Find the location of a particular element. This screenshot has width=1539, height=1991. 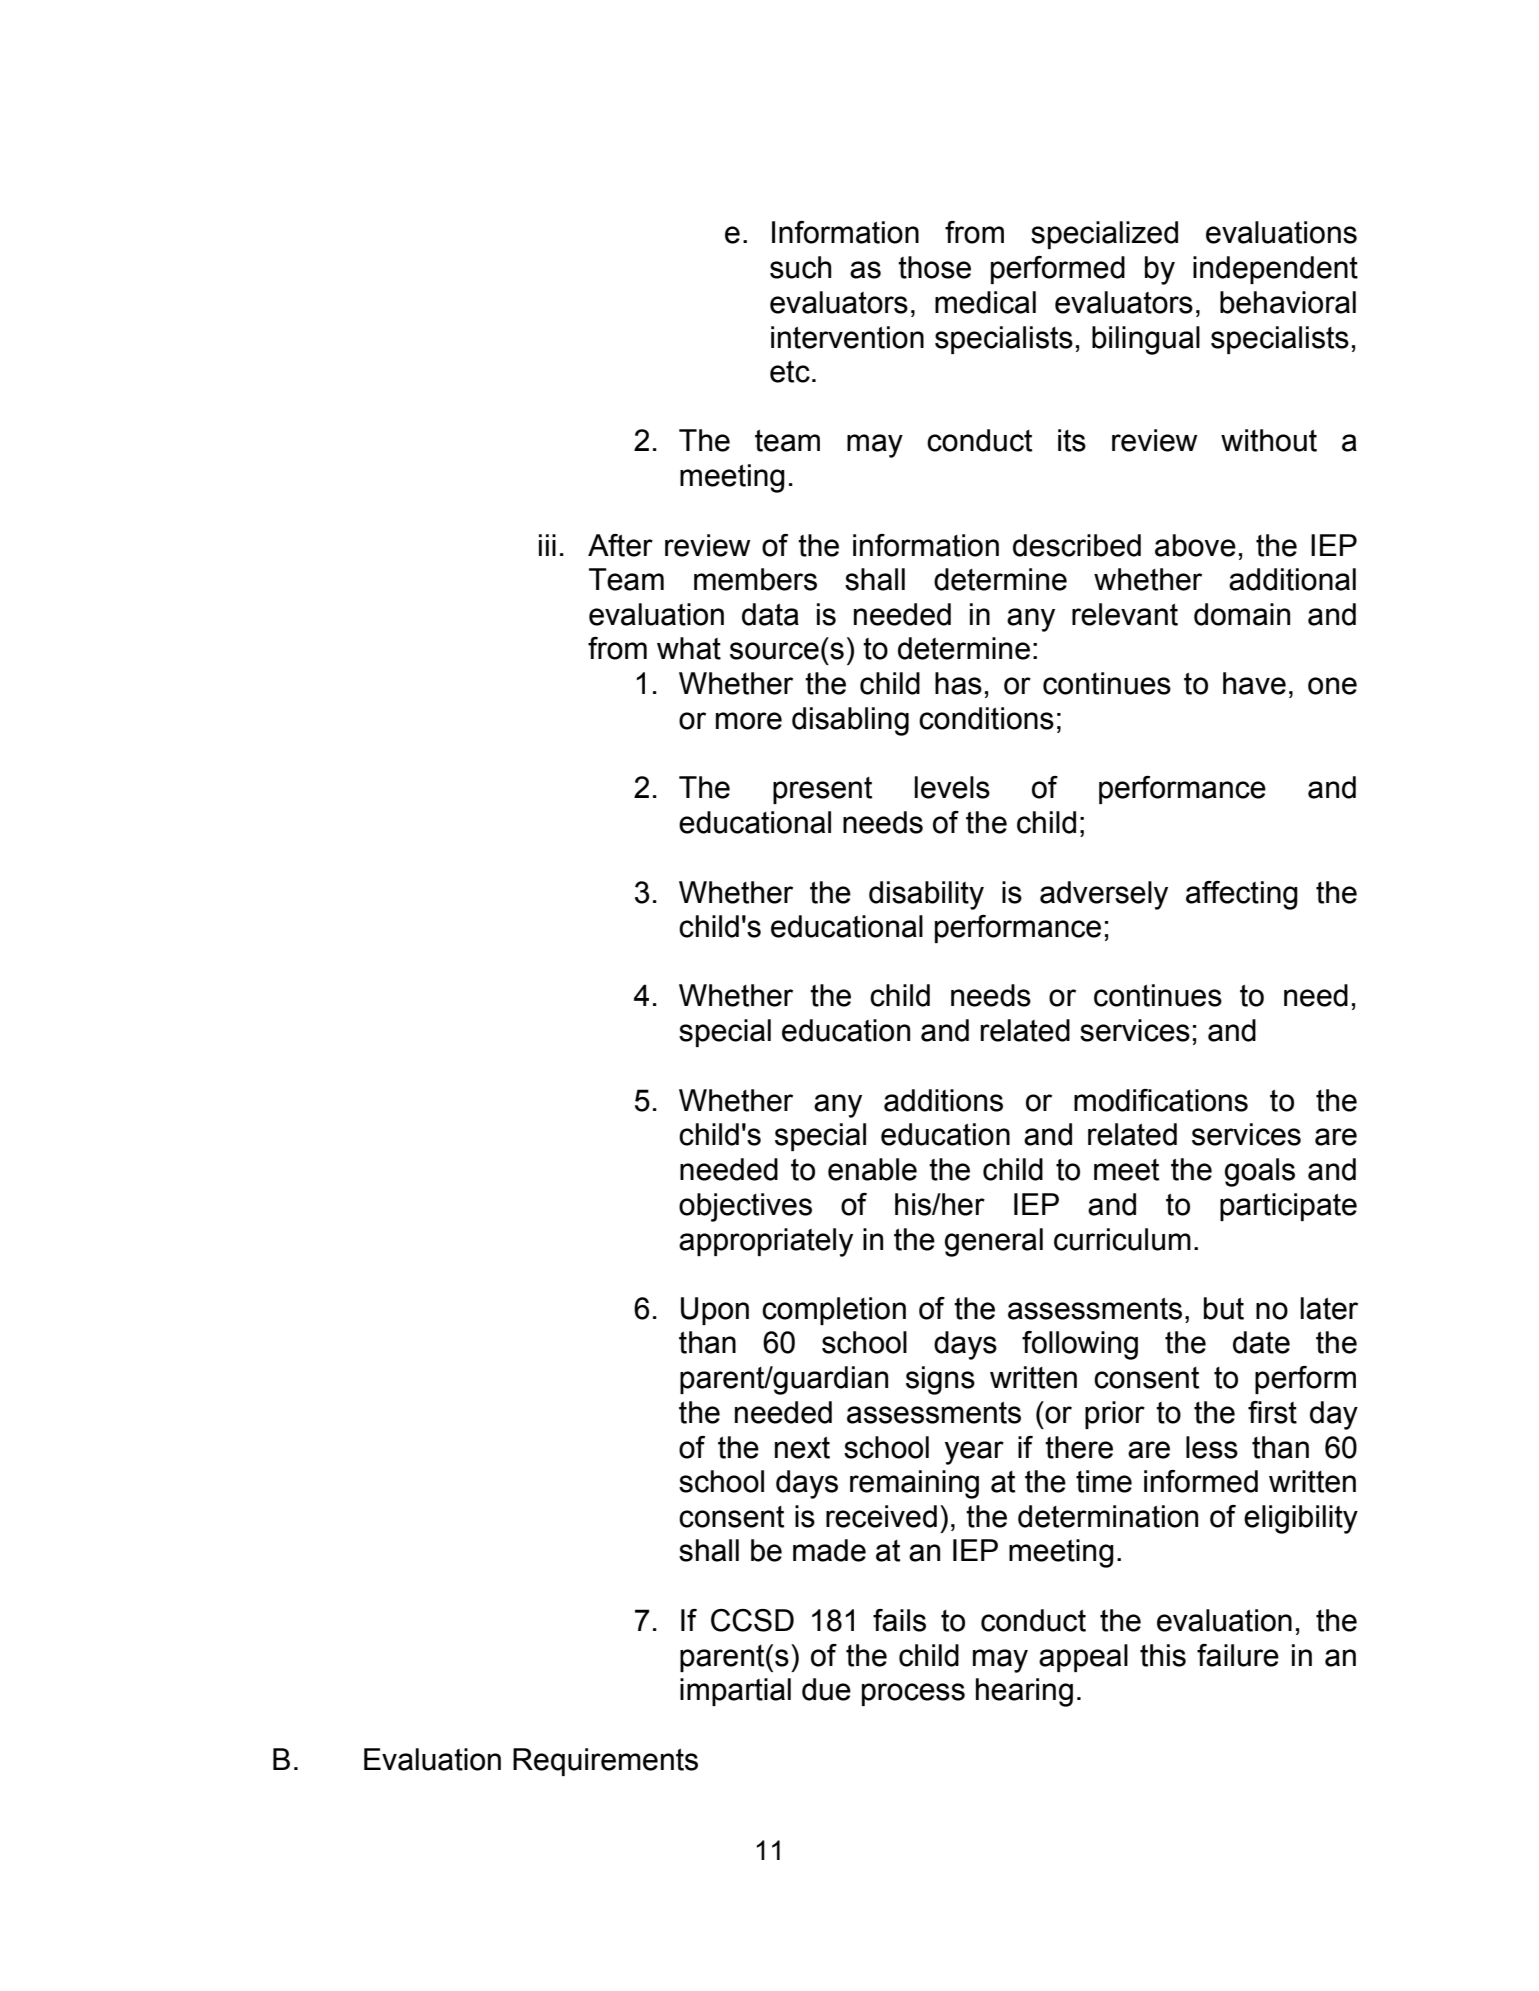

less is located at coordinates (1212, 1447).
